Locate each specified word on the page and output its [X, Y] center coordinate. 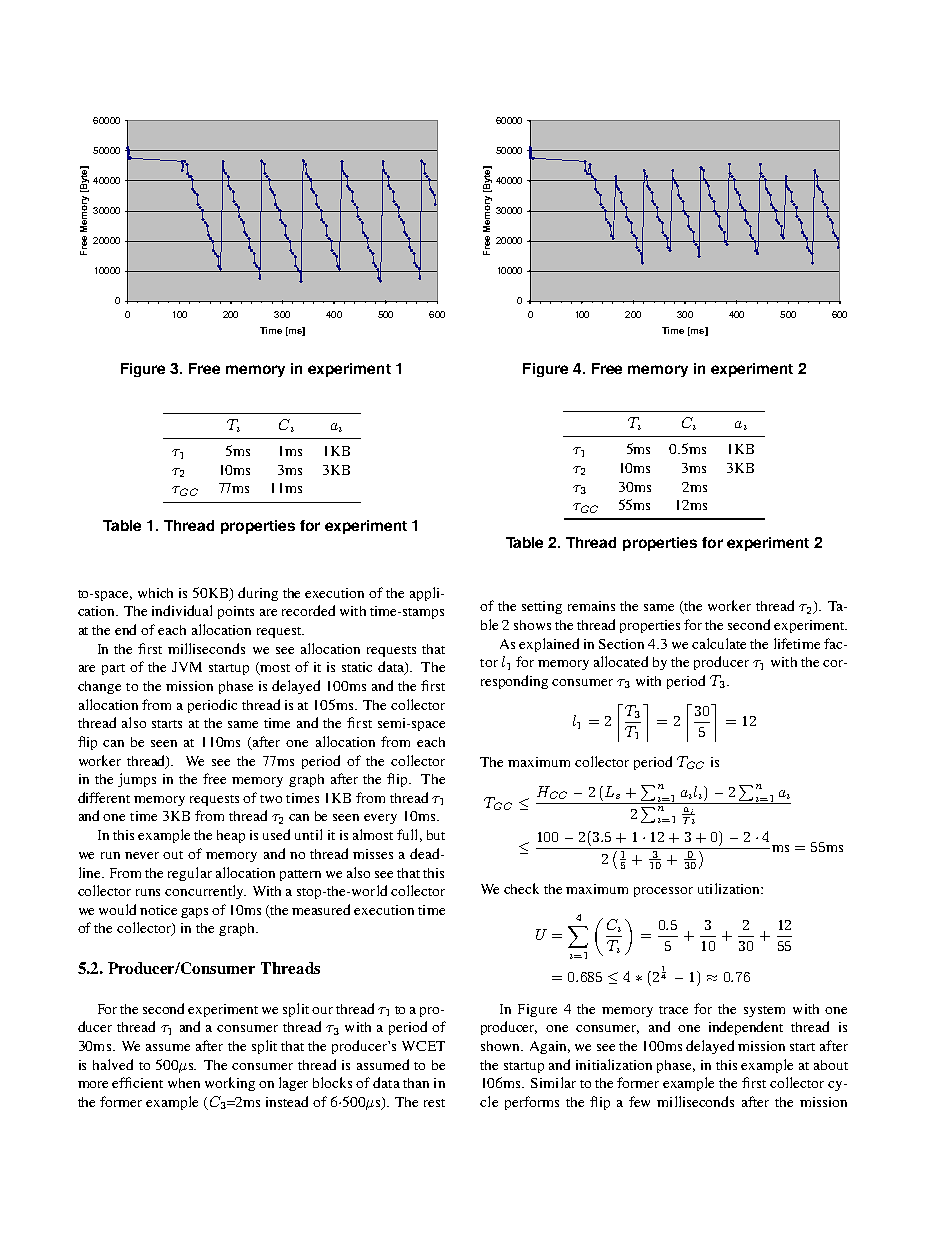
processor [663, 892]
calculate [719, 643]
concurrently [205, 892]
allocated [621, 661]
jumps [137, 780]
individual [182, 610]
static [357, 667]
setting [542, 607]
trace [673, 1010]
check [521, 888]
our [322, 1010]
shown [502, 1046]
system [764, 1011]
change [99, 687]
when [184, 1083]
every [380, 819]
